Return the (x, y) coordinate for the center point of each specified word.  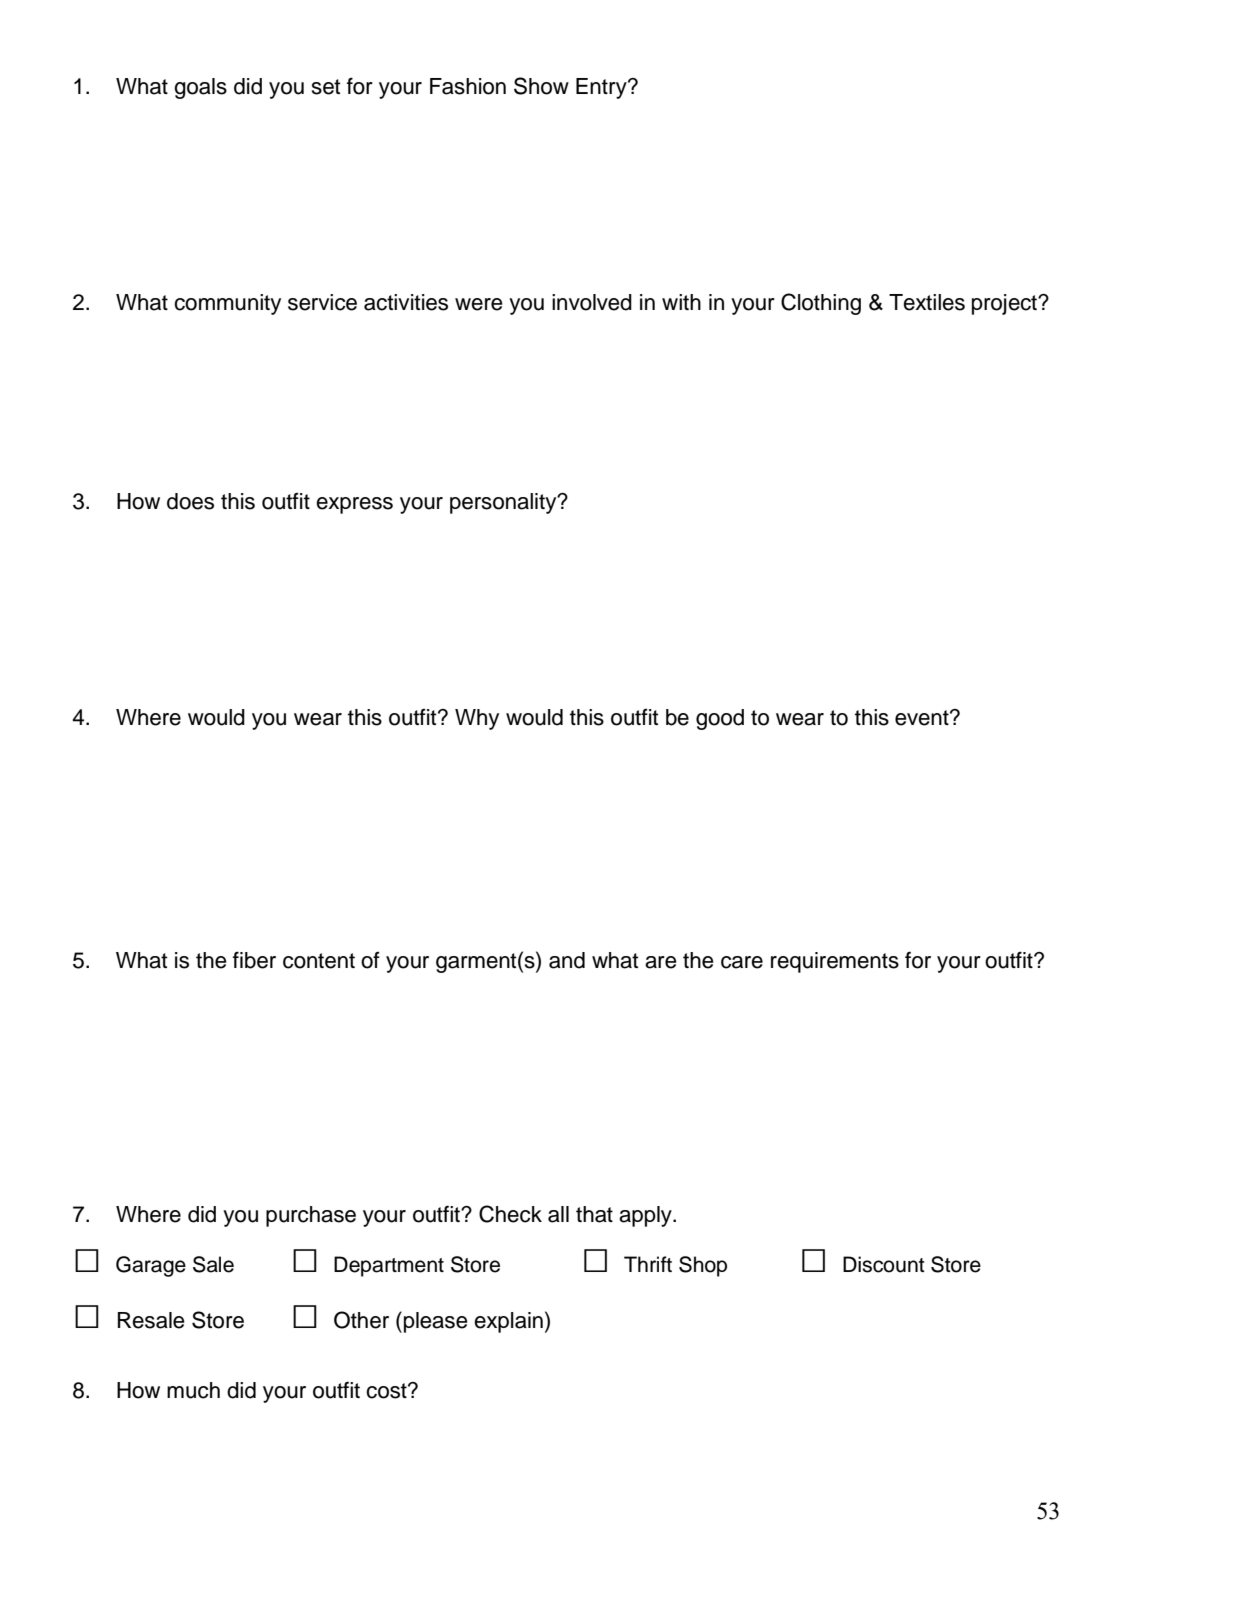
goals (200, 88)
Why (477, 719)
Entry (602, 88)
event (923, 718)
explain (508, 1322)
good (720, 719)
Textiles (927, 302)
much (193, 1390)
